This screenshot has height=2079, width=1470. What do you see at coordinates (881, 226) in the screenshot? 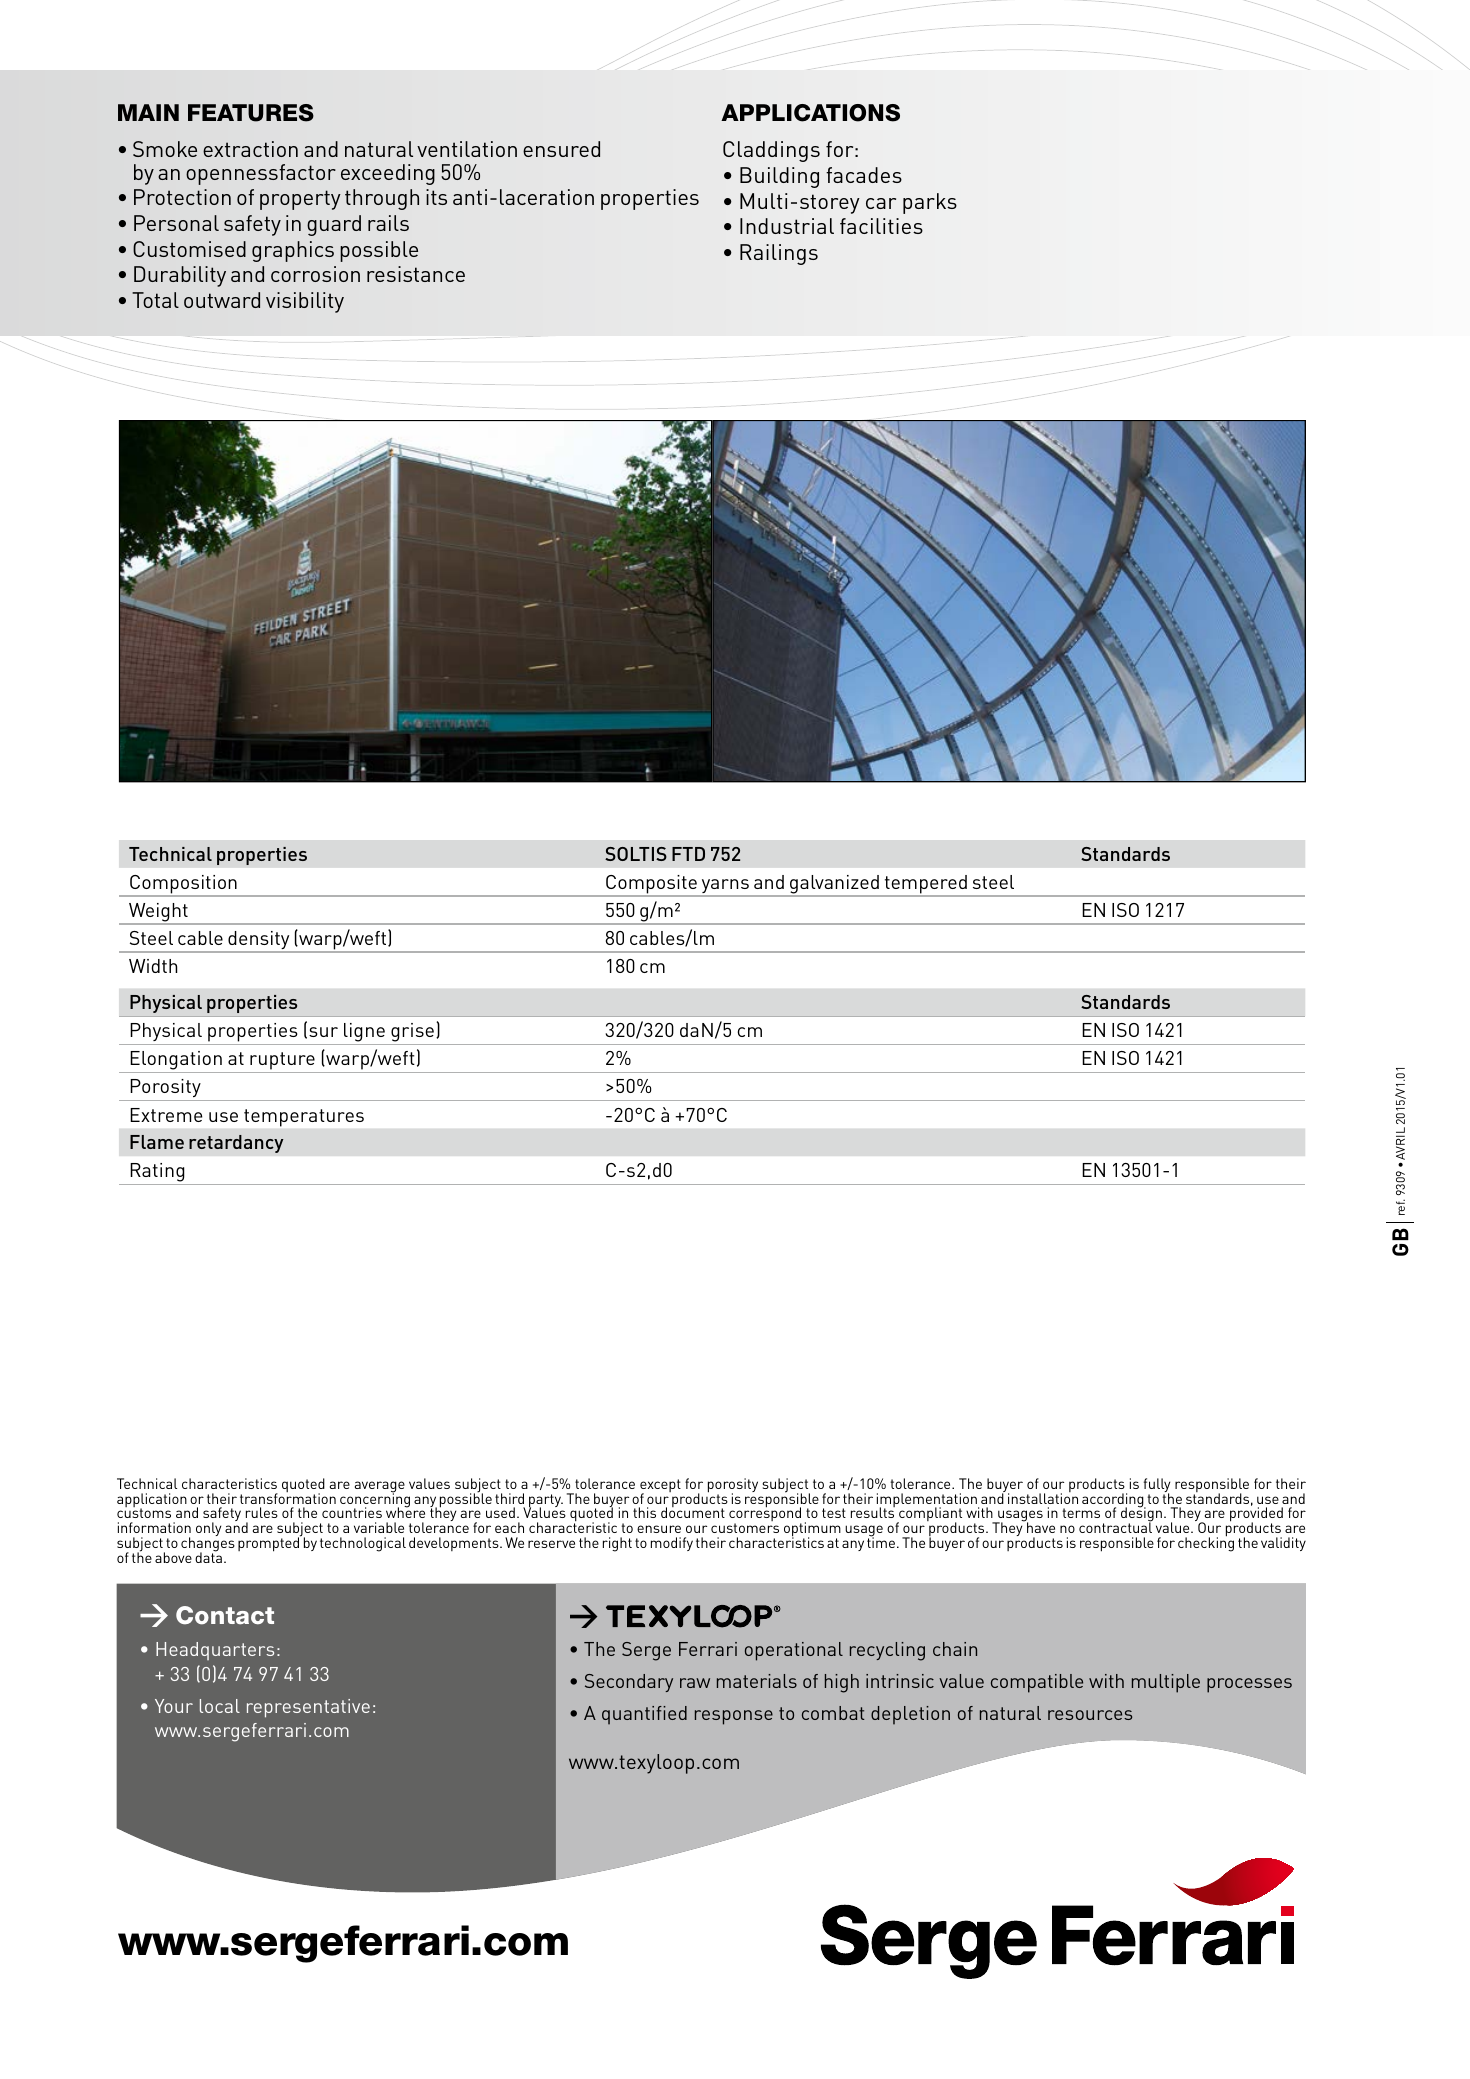
I see `facilities` at bounding box center [881, 226].
